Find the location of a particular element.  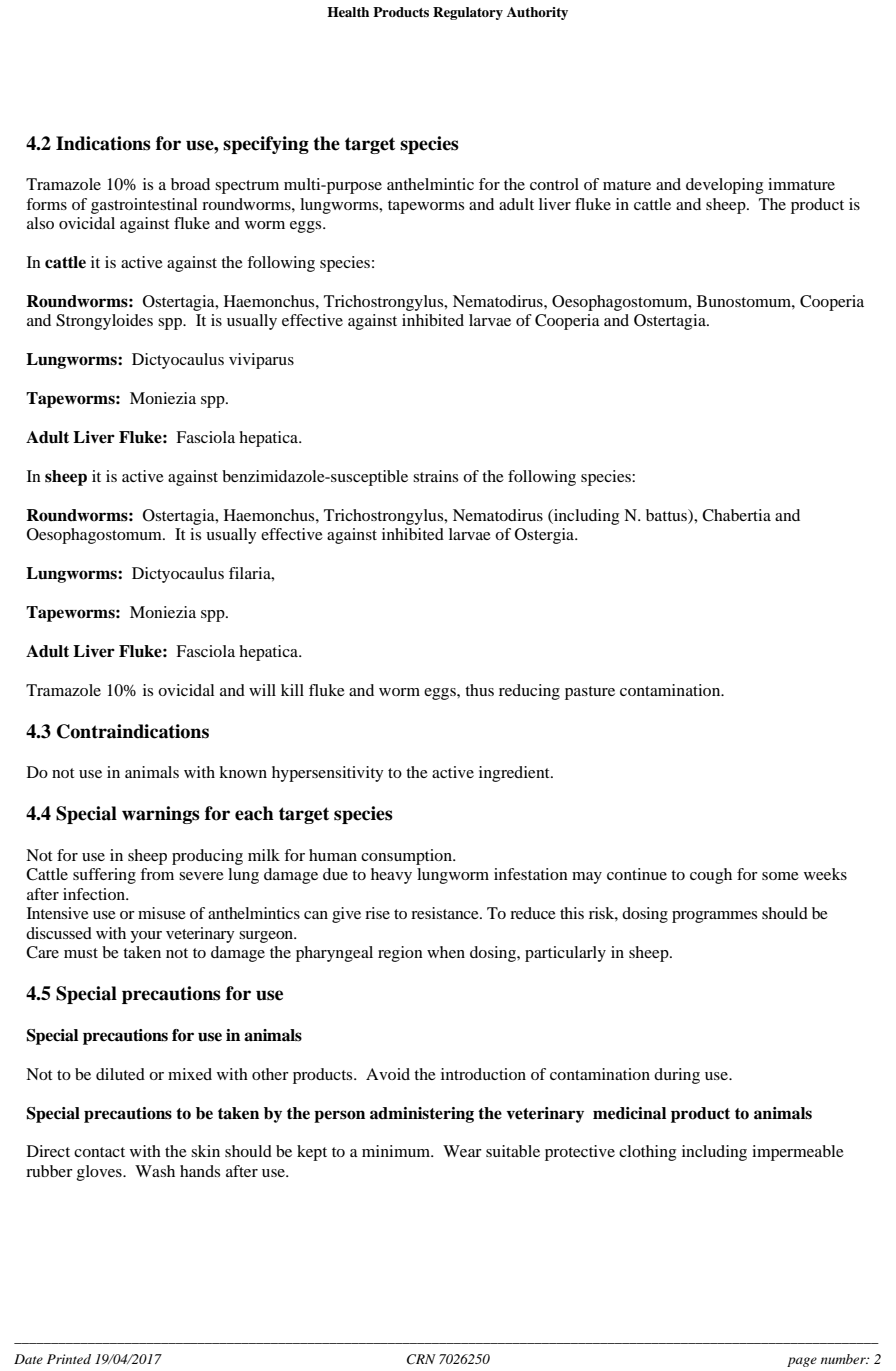

contact is located at coordinates (99, 1152).
